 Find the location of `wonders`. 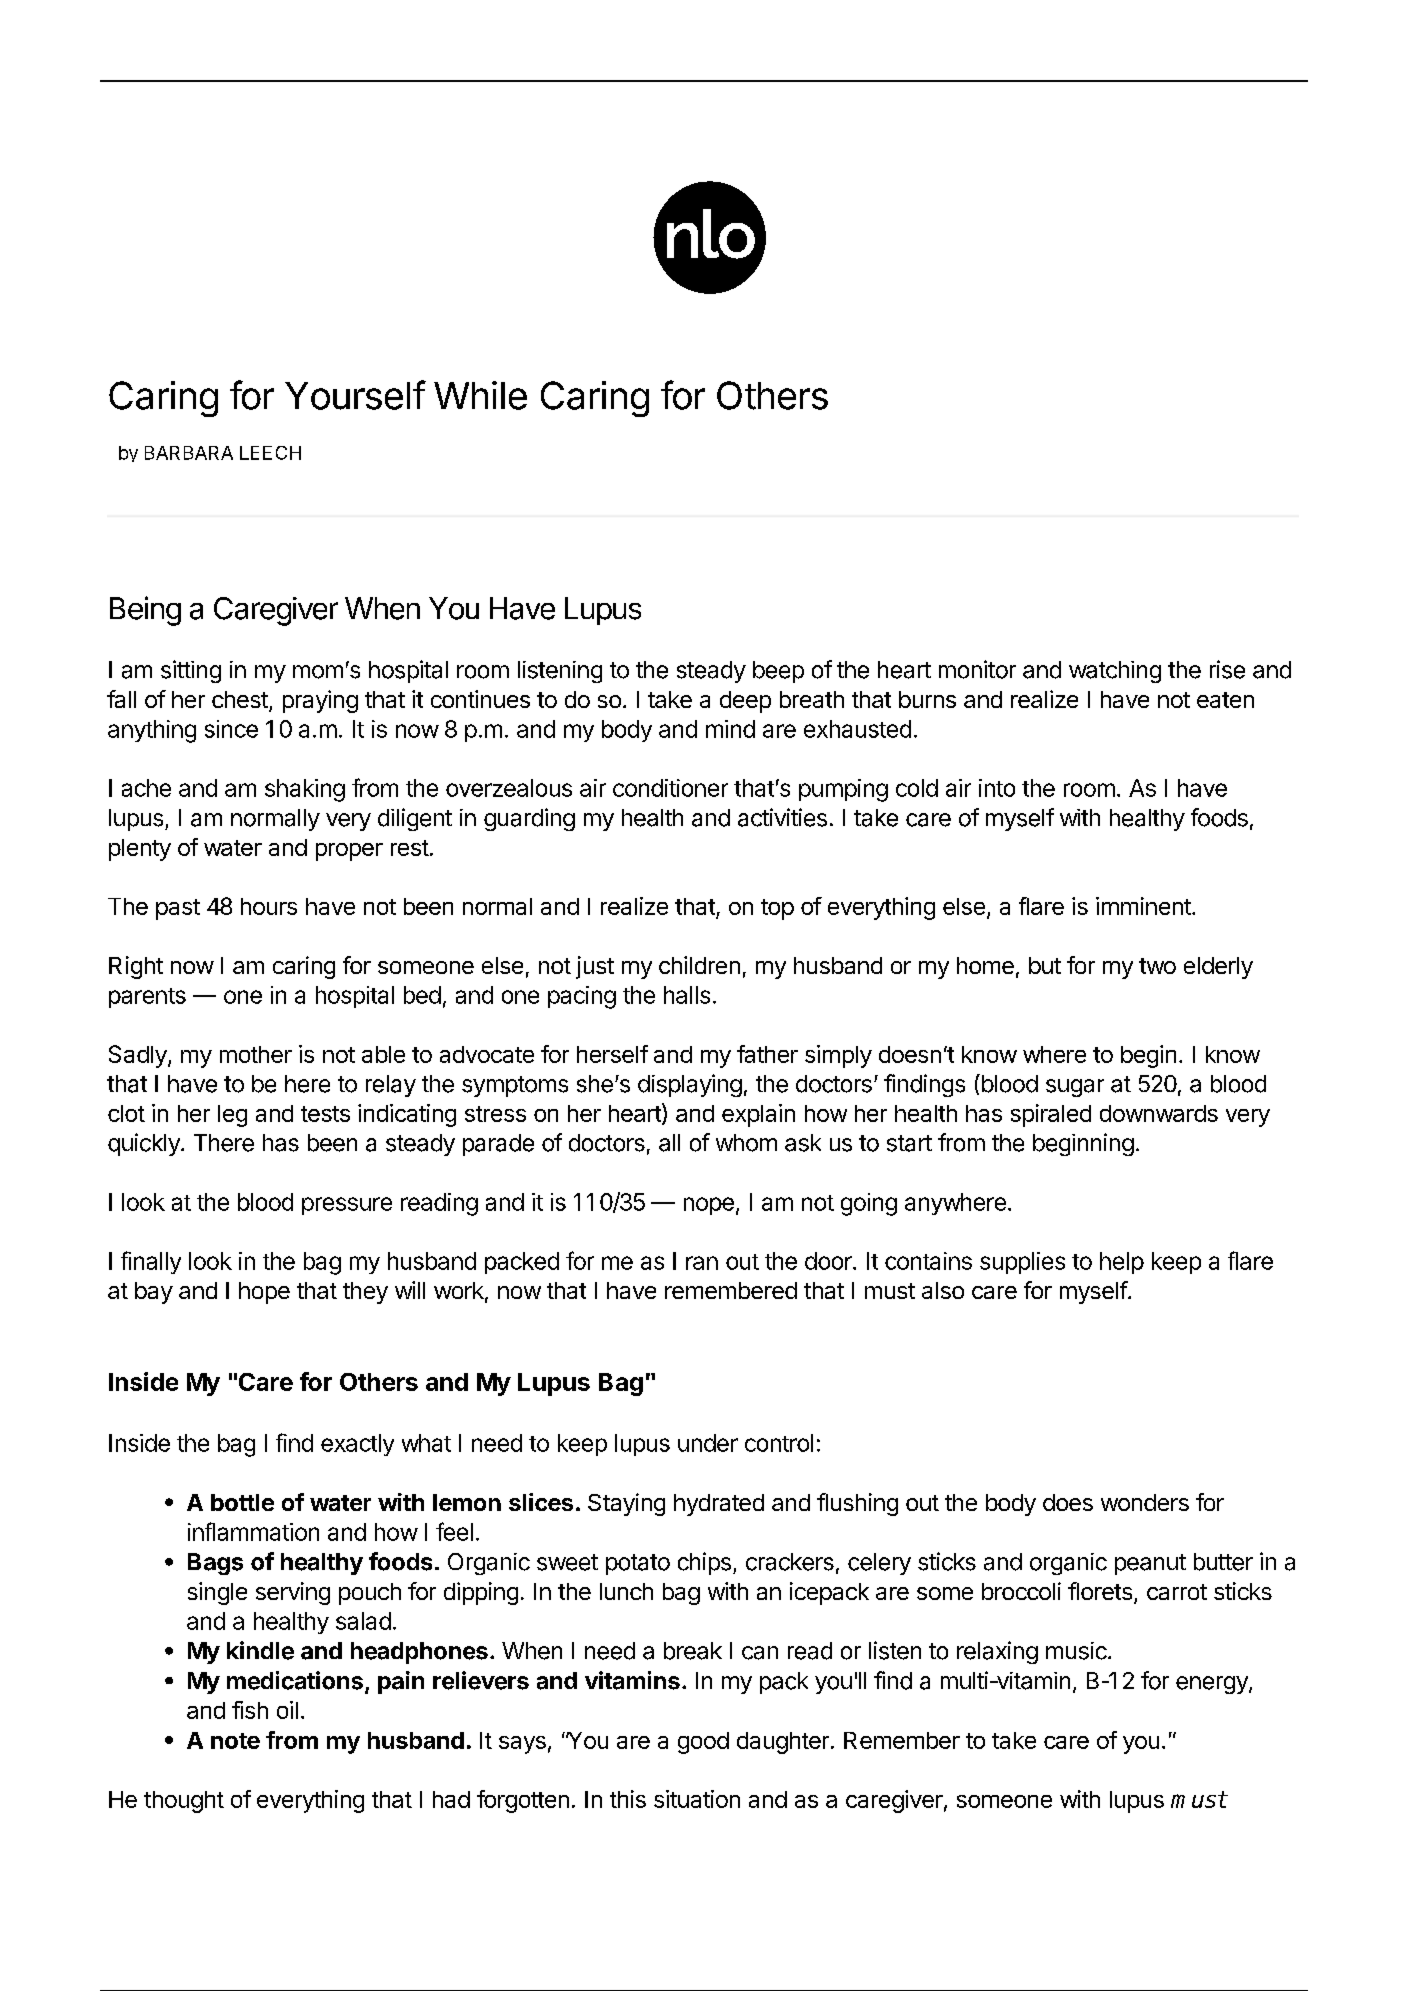

wonders is located at coordinates (1145, 1502).
